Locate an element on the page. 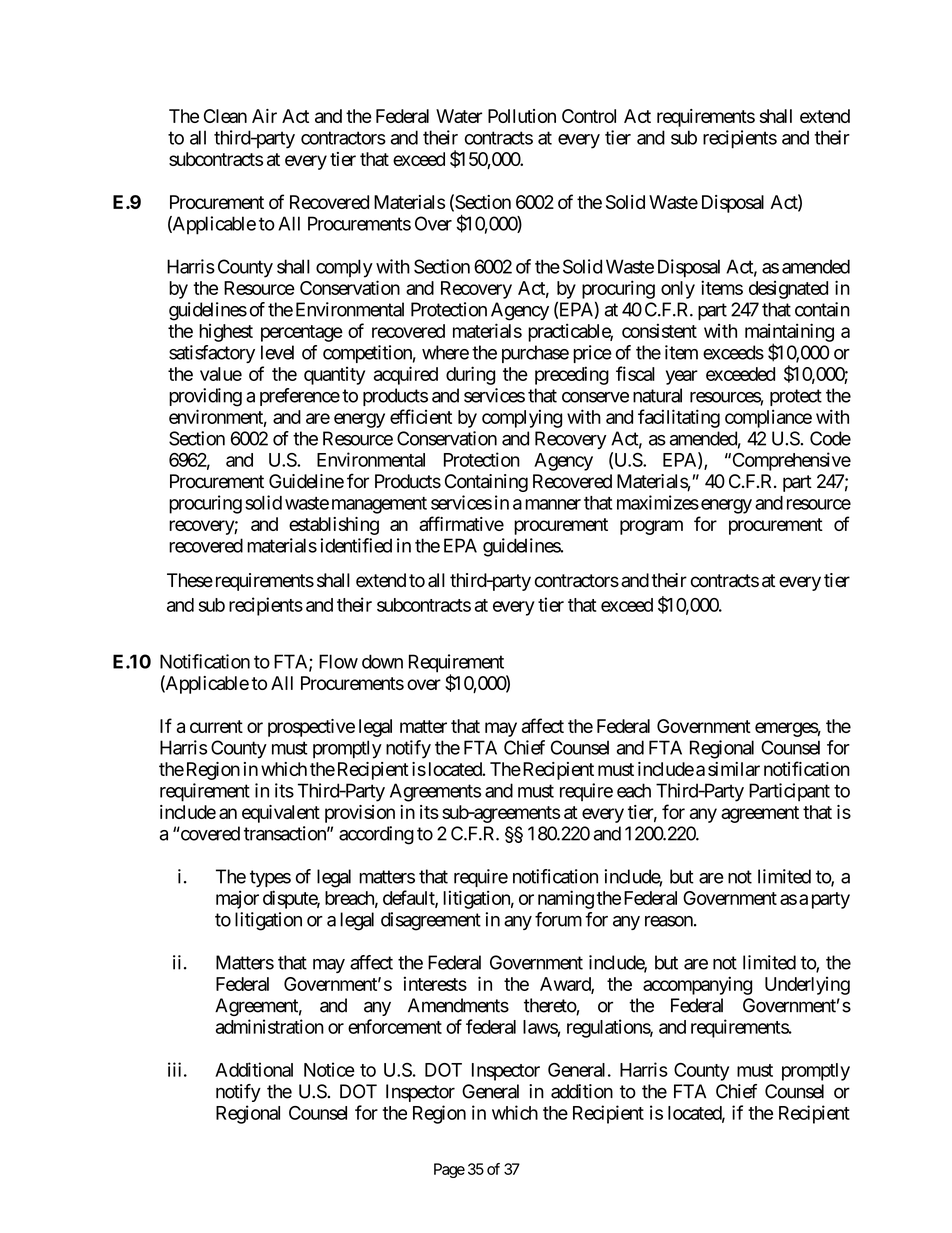 The height and width of the page is (1233, 952). These is located at coordinates (190, 580).
